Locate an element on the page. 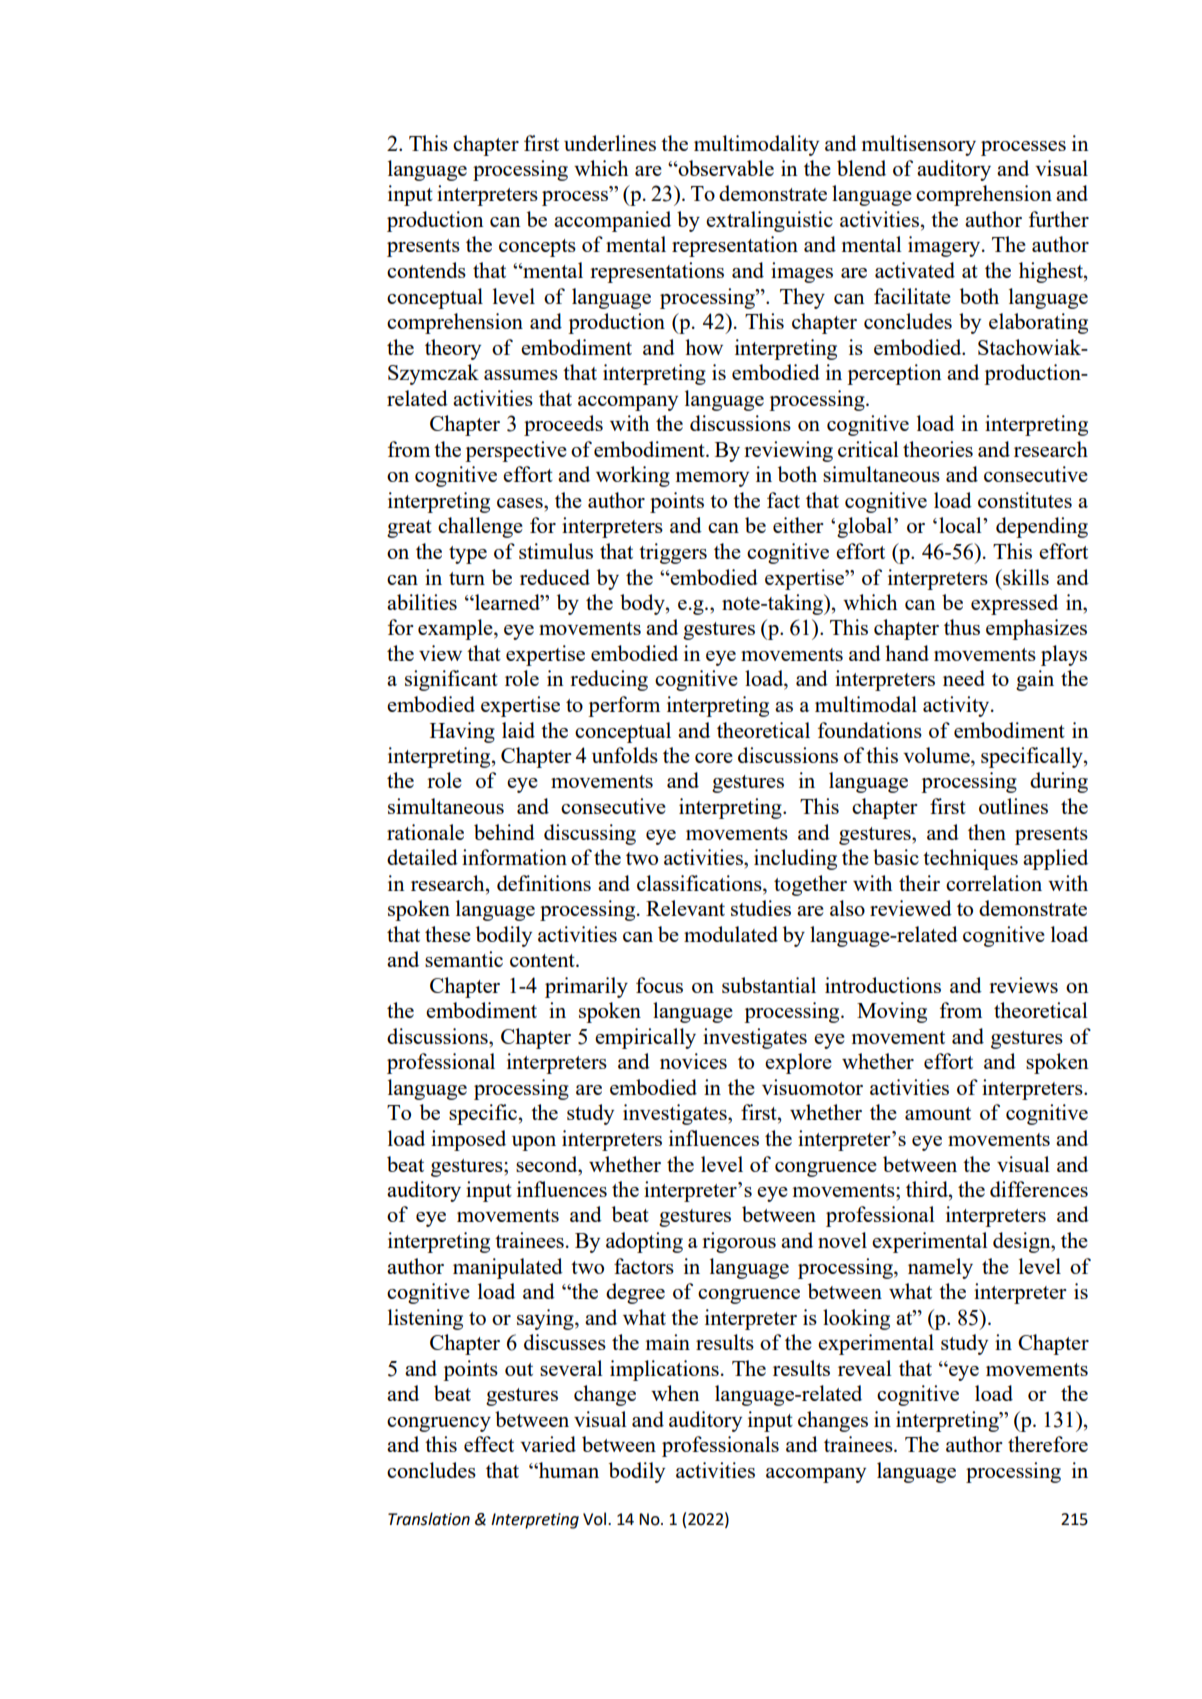  imagery is located at coordinates (945, 246).
